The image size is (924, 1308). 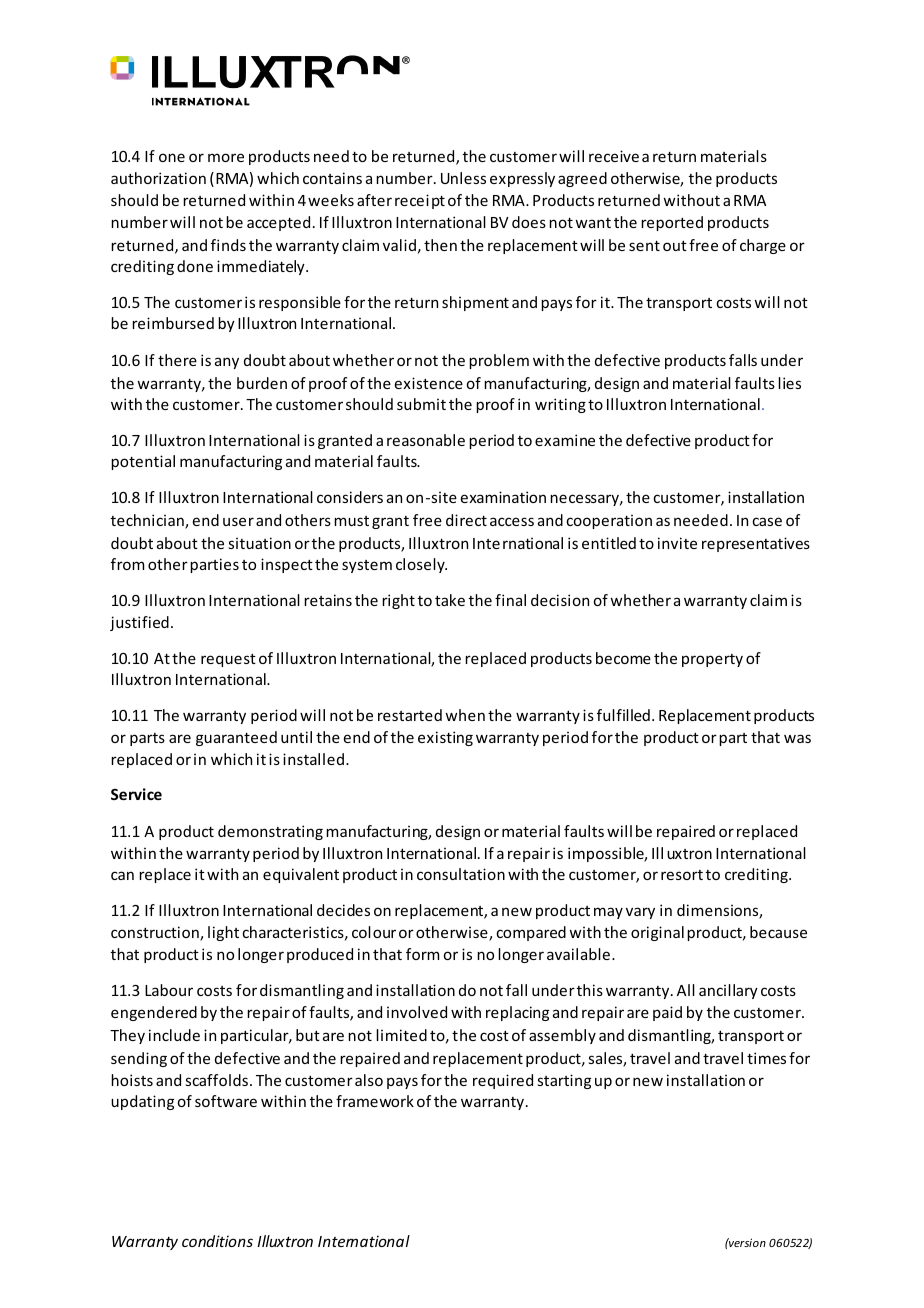 What do you see at coordinates (226, 157) in the image?
I see `more` at bounding box center [226, 157].
